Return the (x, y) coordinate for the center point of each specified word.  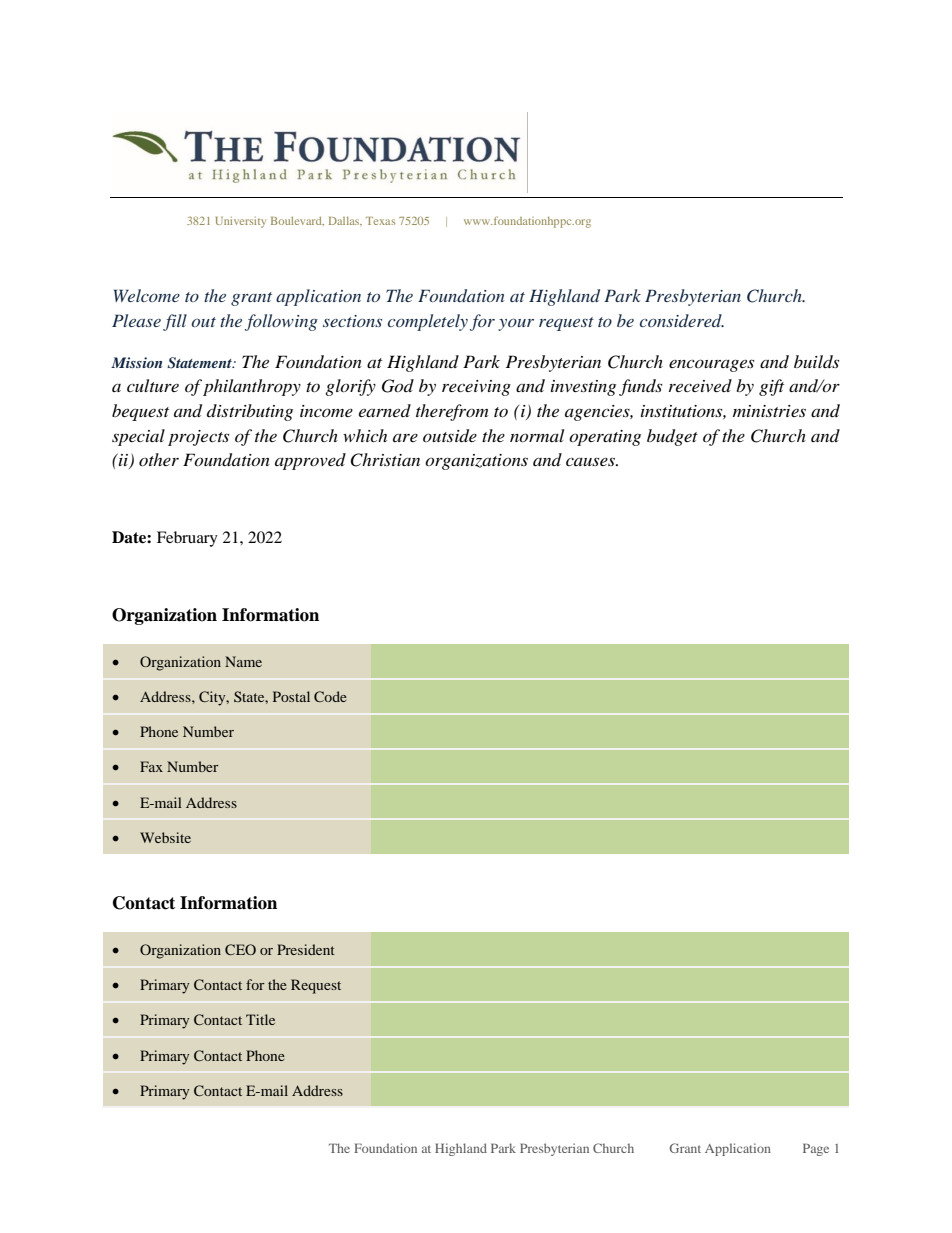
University (241, 222)
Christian (385, 460)
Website (165, 837)
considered (682, 320)
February (187, 539)
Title (260, 1019)
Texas (380, 221)
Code (330, 696)
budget (672, 437)
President (306, 949)
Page (816, 1149)
